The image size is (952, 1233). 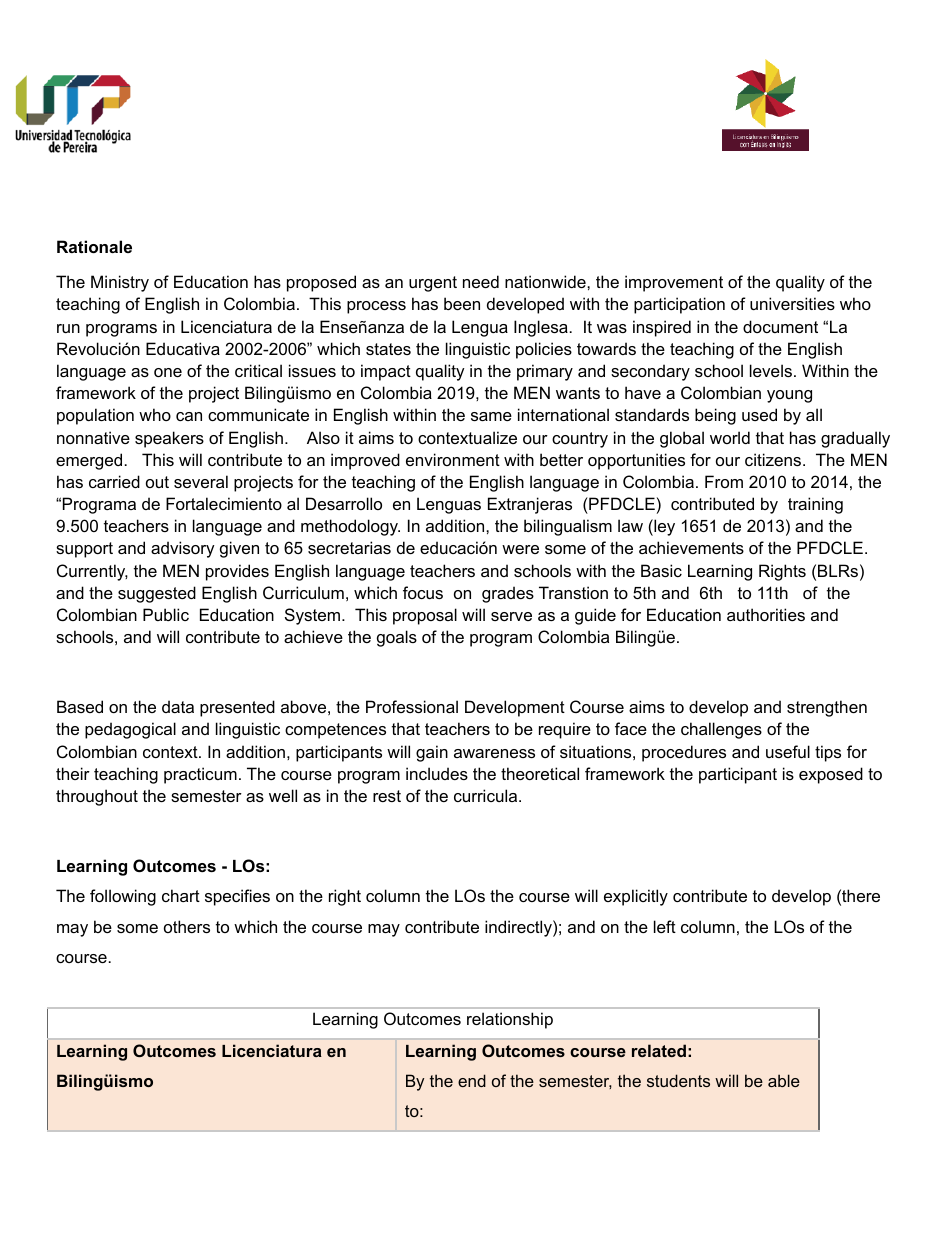 What do you see at coordinates (636, 897) in the page?
I see `explicitly` at bounding box center [636, 897].
